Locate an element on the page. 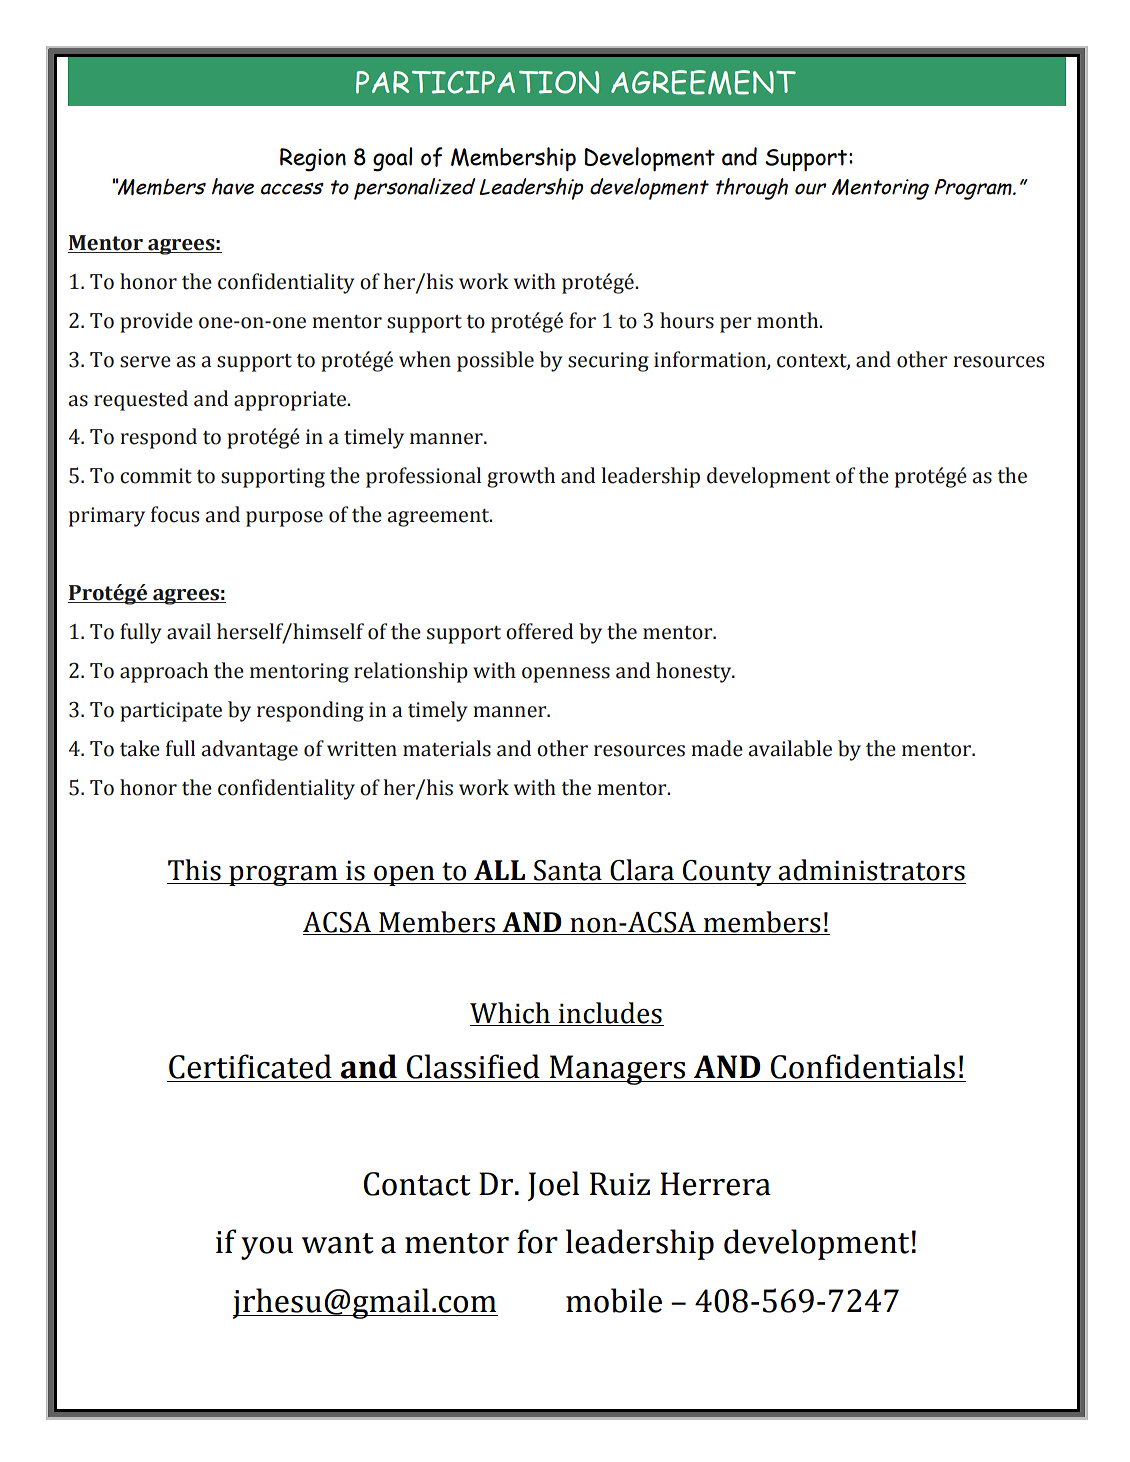 This image has height=1462, width=1130. requested is located at coordinates (141, 400).
